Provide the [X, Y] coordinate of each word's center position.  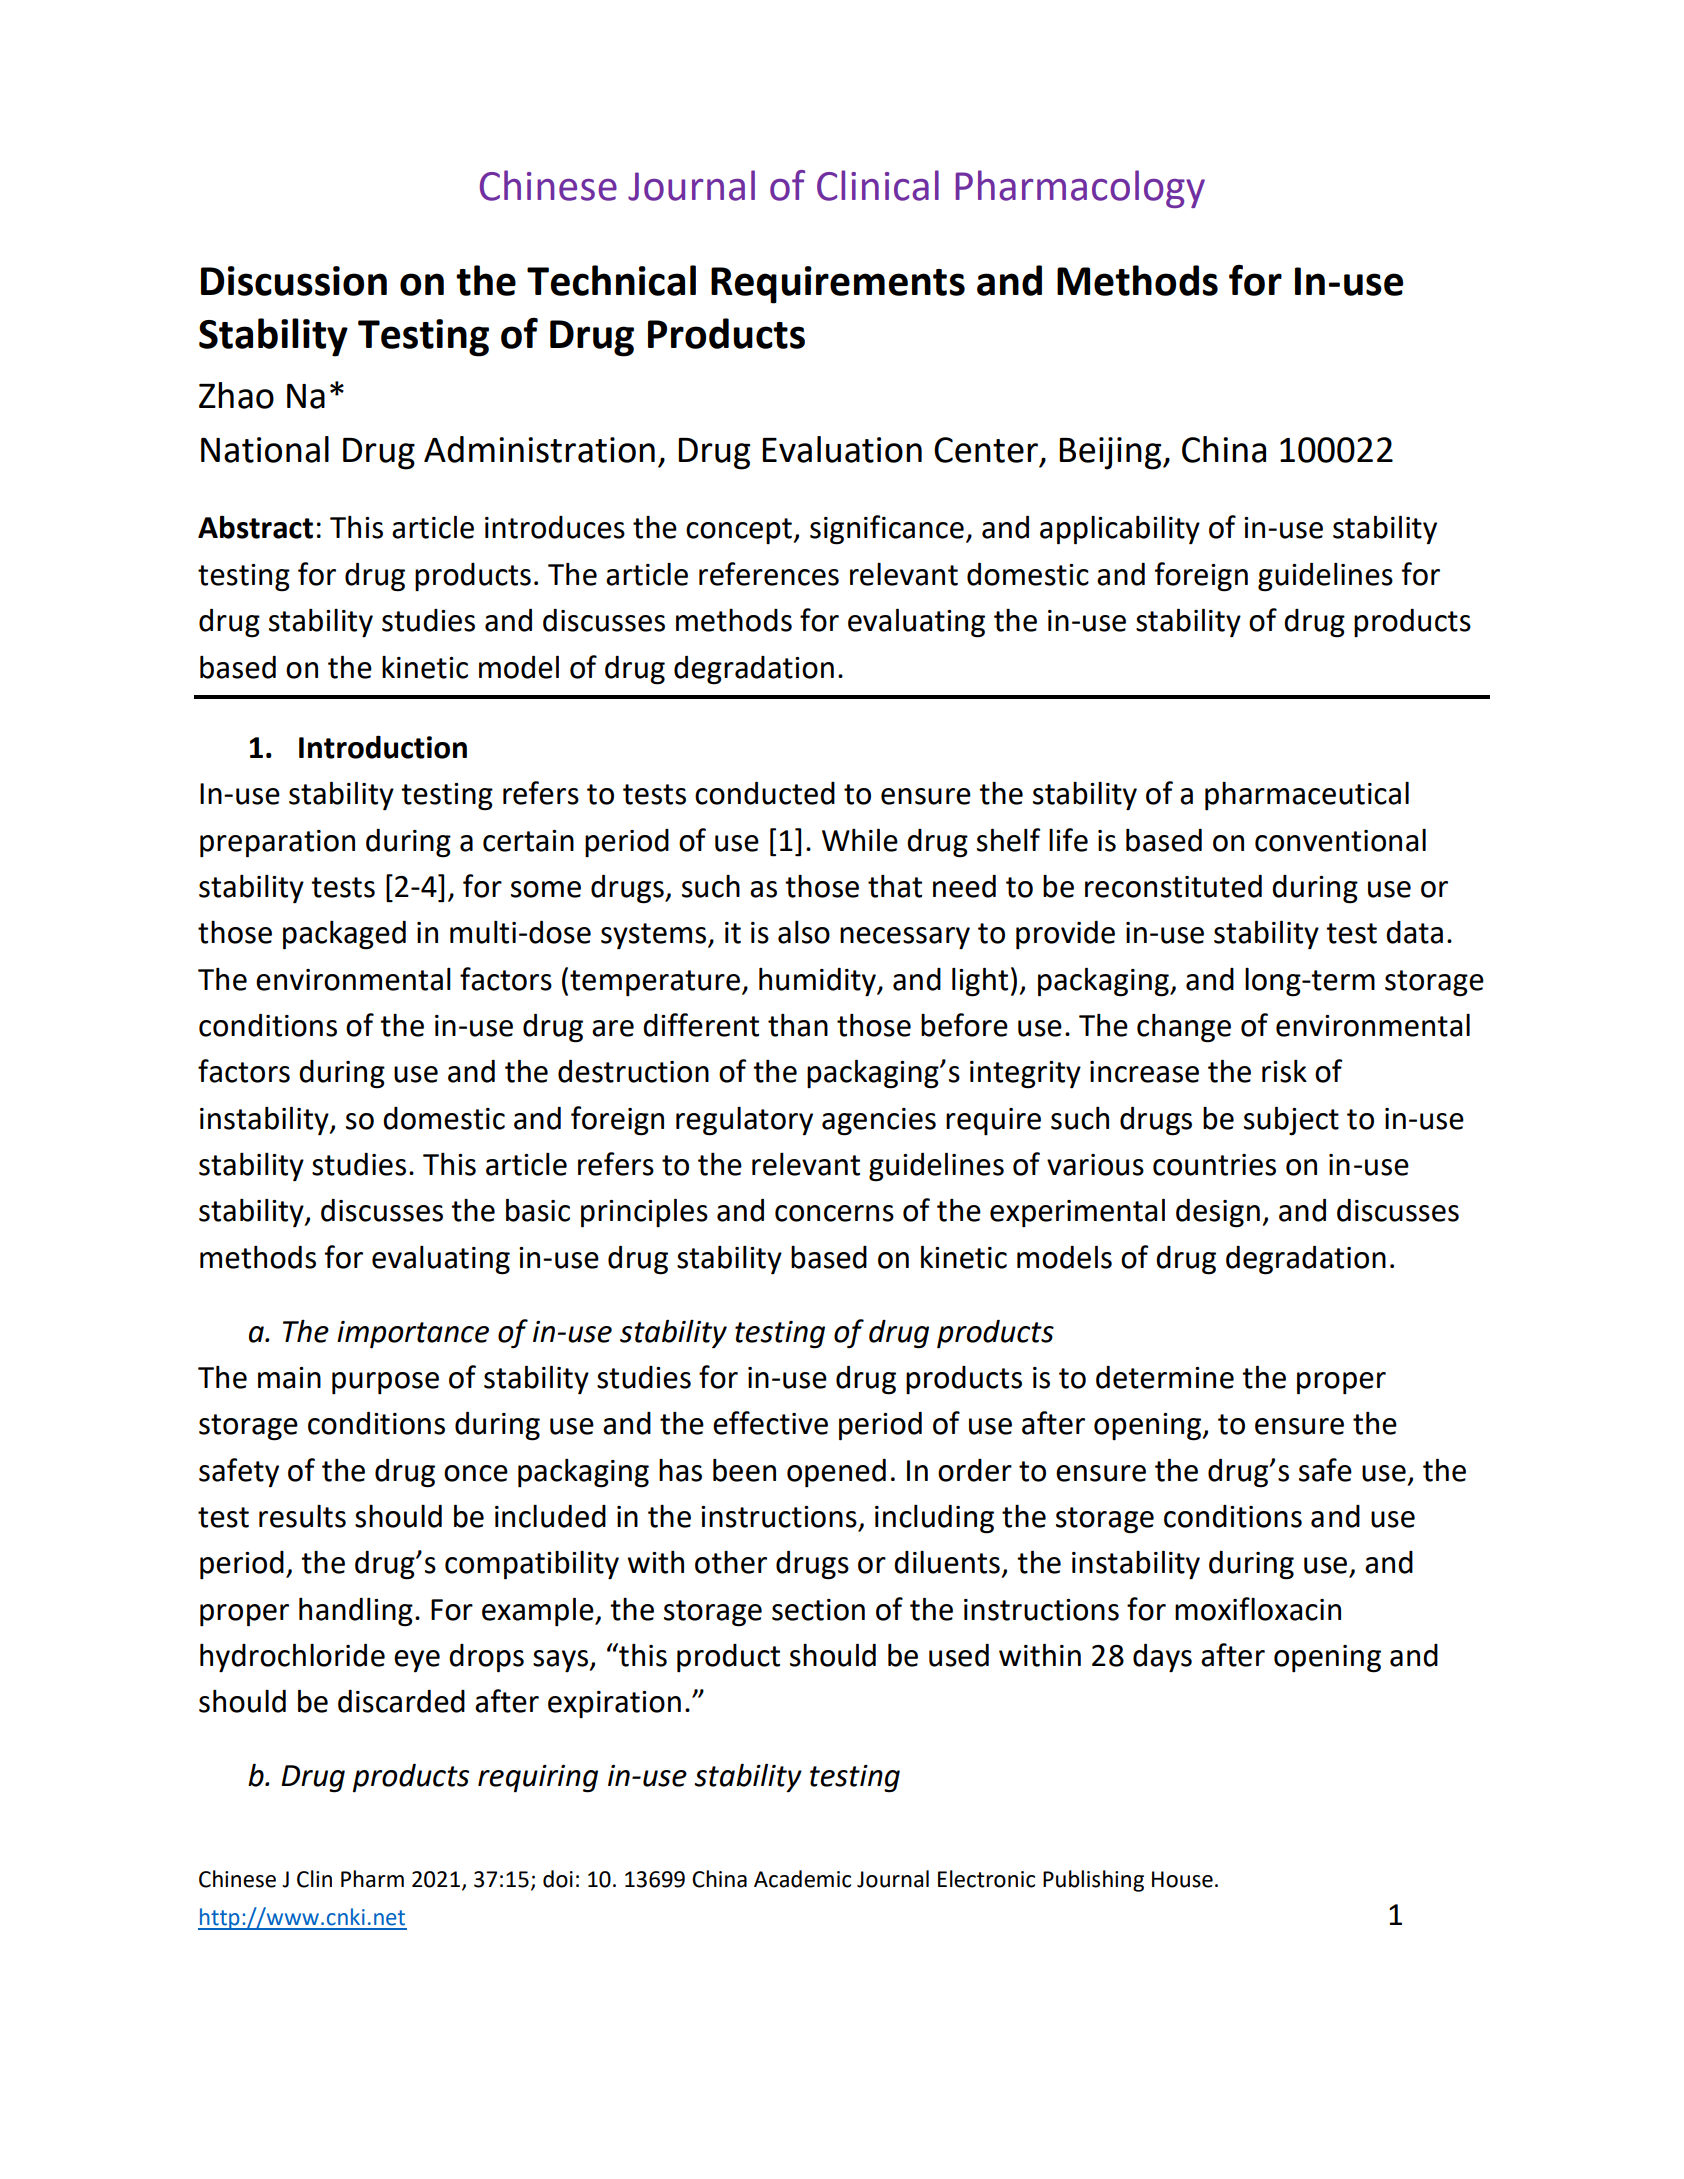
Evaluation [842, 449]
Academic [802, 1879]
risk [1284, 1071]
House [1182, 1879]
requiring [538, 1779]
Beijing [1111, 453]
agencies [879, 1122]
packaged [344, 935]
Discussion [294, 281]
